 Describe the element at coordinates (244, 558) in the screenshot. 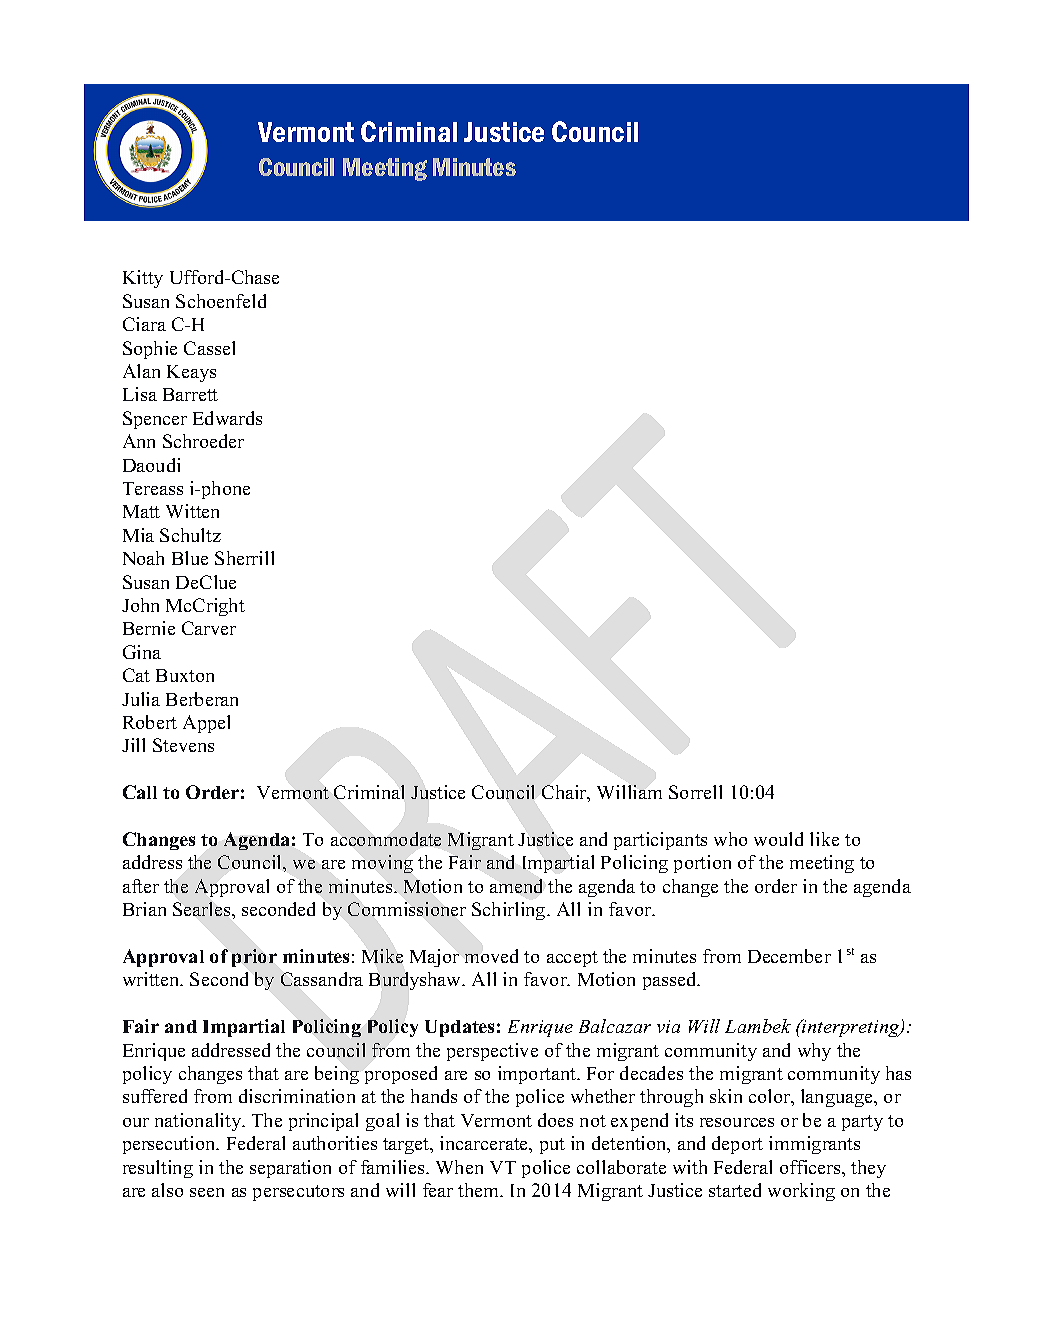

I see `Sherrill` at that location.
